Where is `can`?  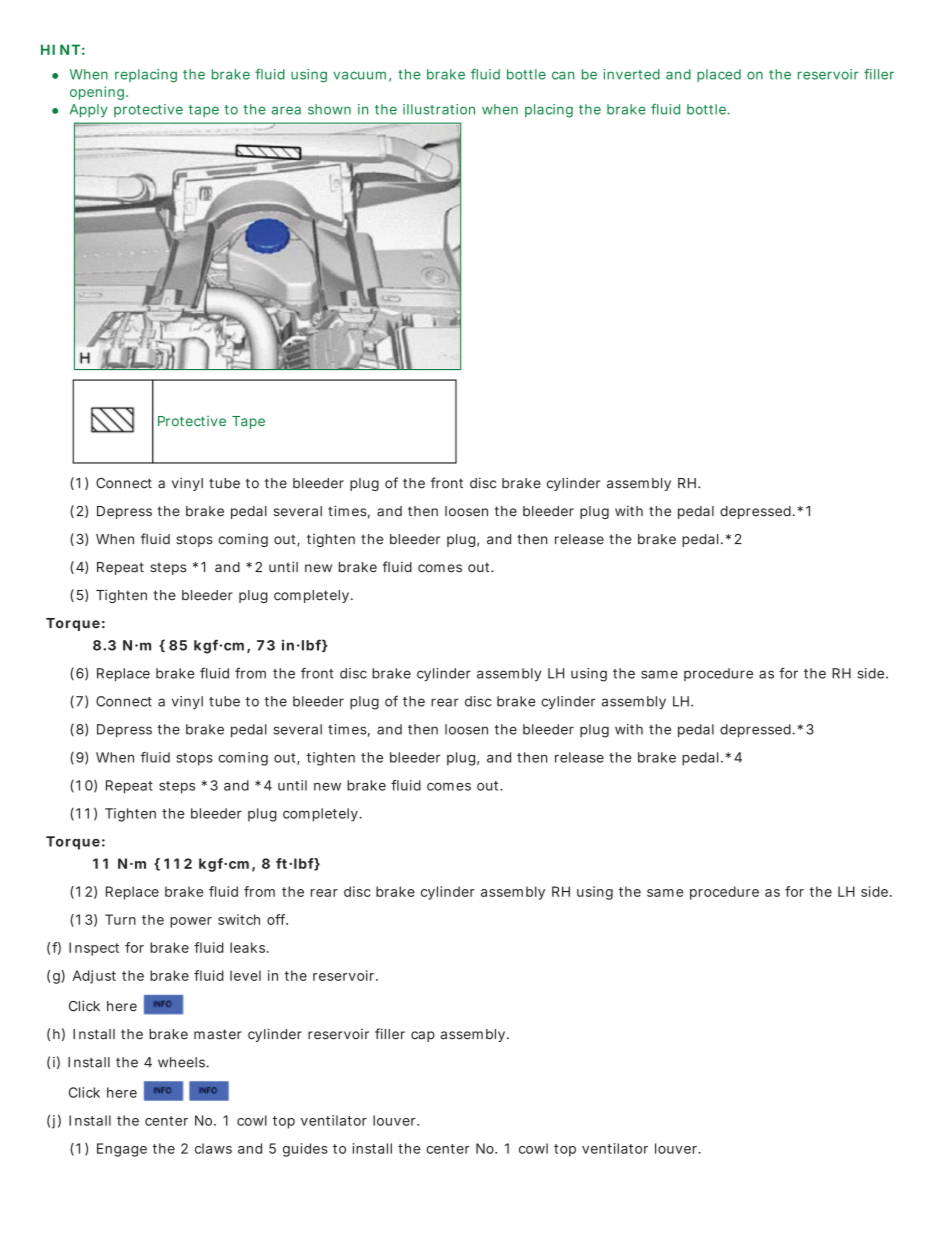
can is located at coordinates (563, 75).
